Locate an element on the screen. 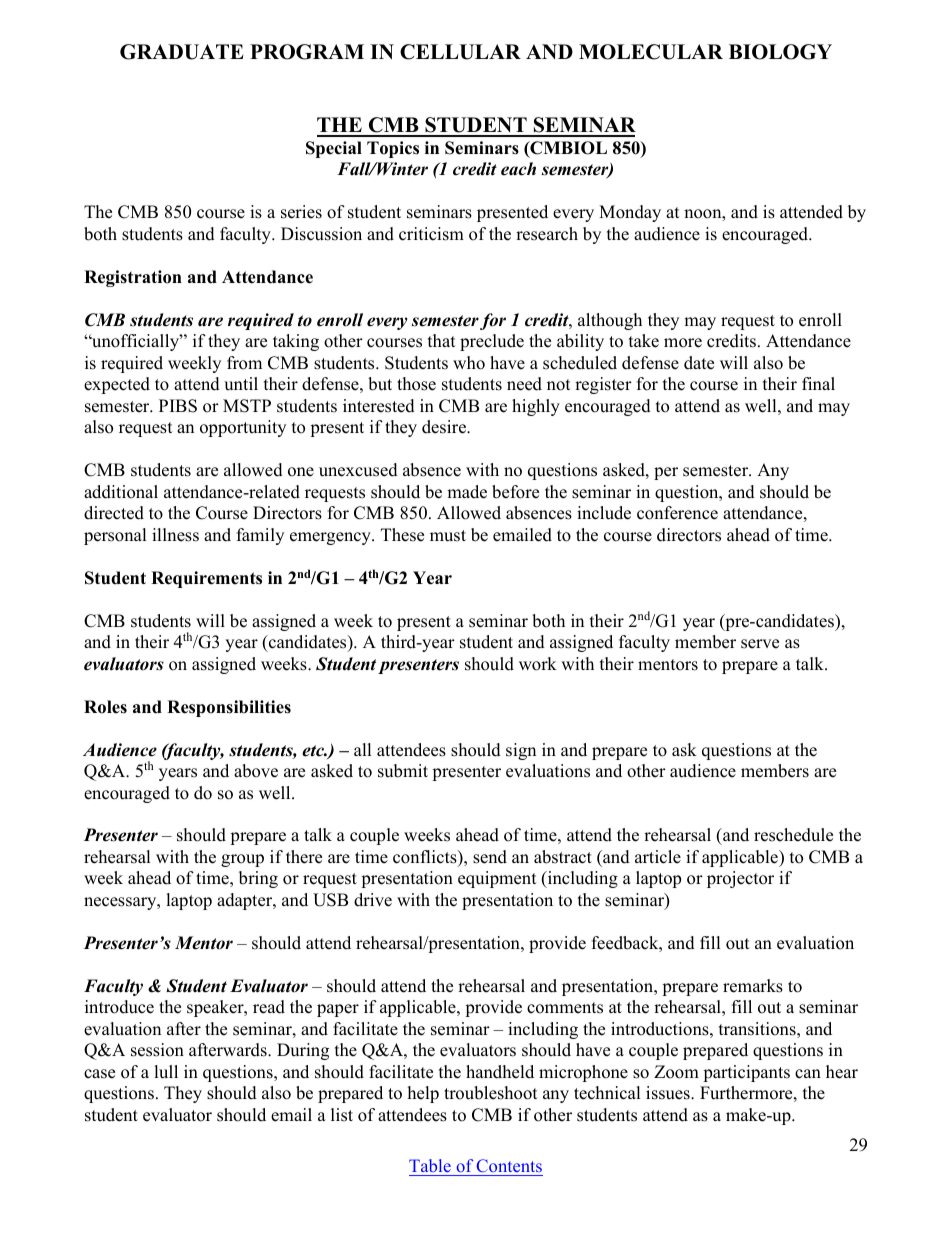 The image size is (952, 1233). CELLULAR is located at coordinates (460, 52).
